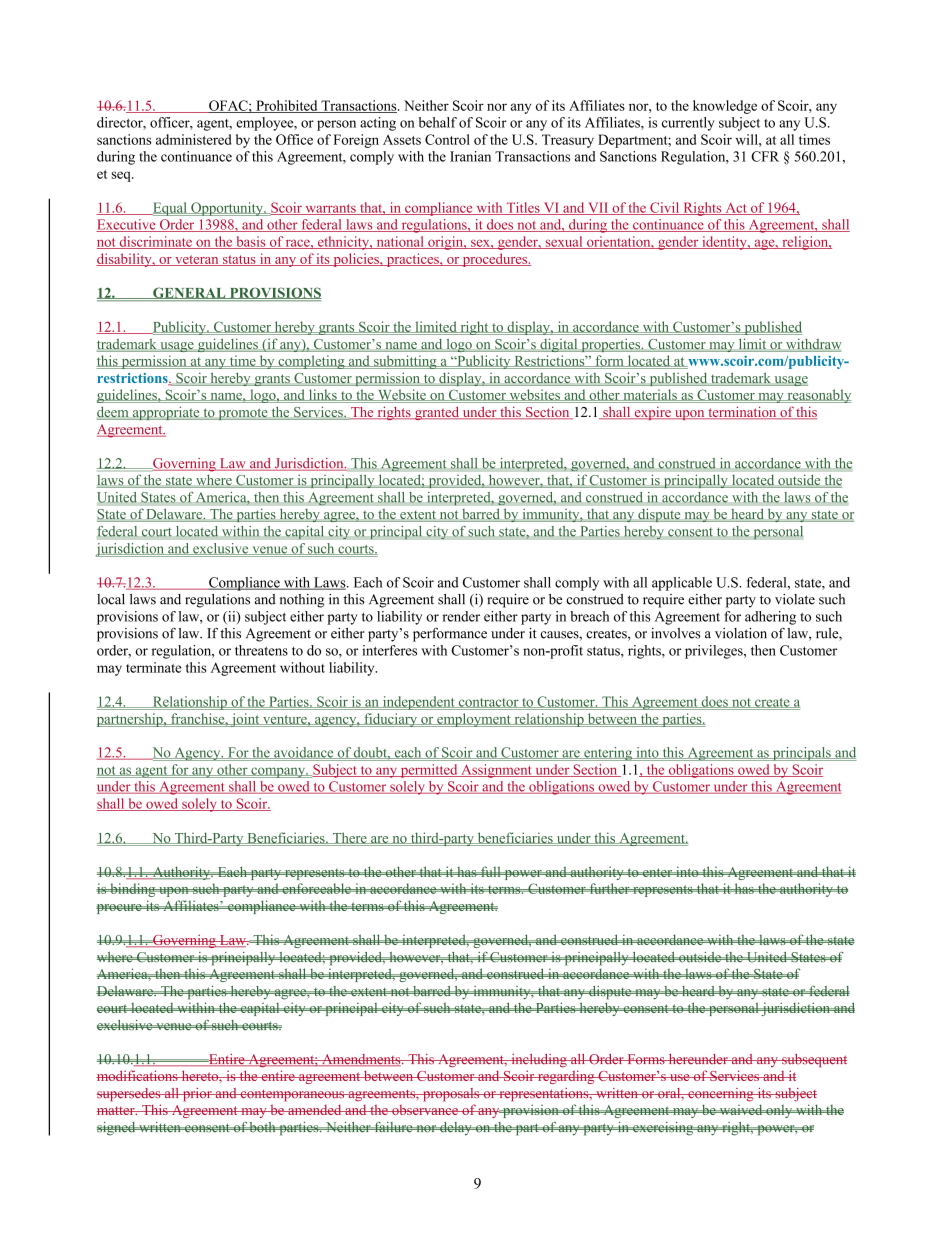 This document has width=952, height=1233. What do you see at coordinates (245, 720) in the document?
I see `joint` at bounding box center [245, 720].
